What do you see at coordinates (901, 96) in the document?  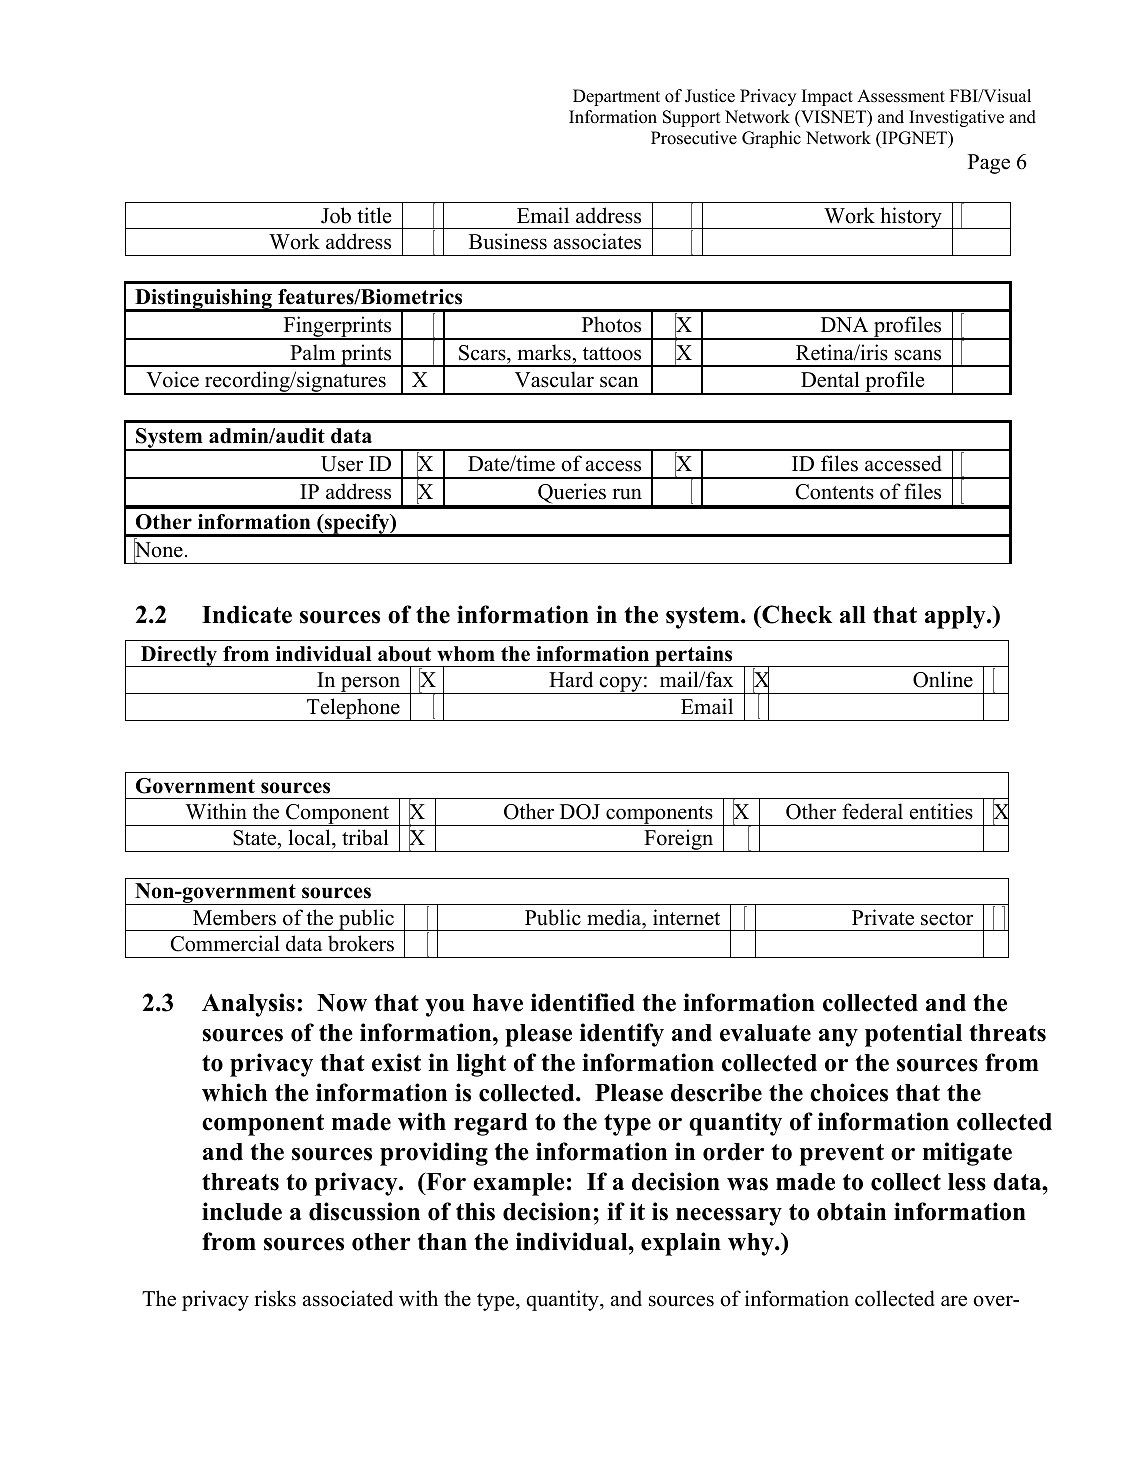 I see `Assessment` at bounding box center [901, 96].
